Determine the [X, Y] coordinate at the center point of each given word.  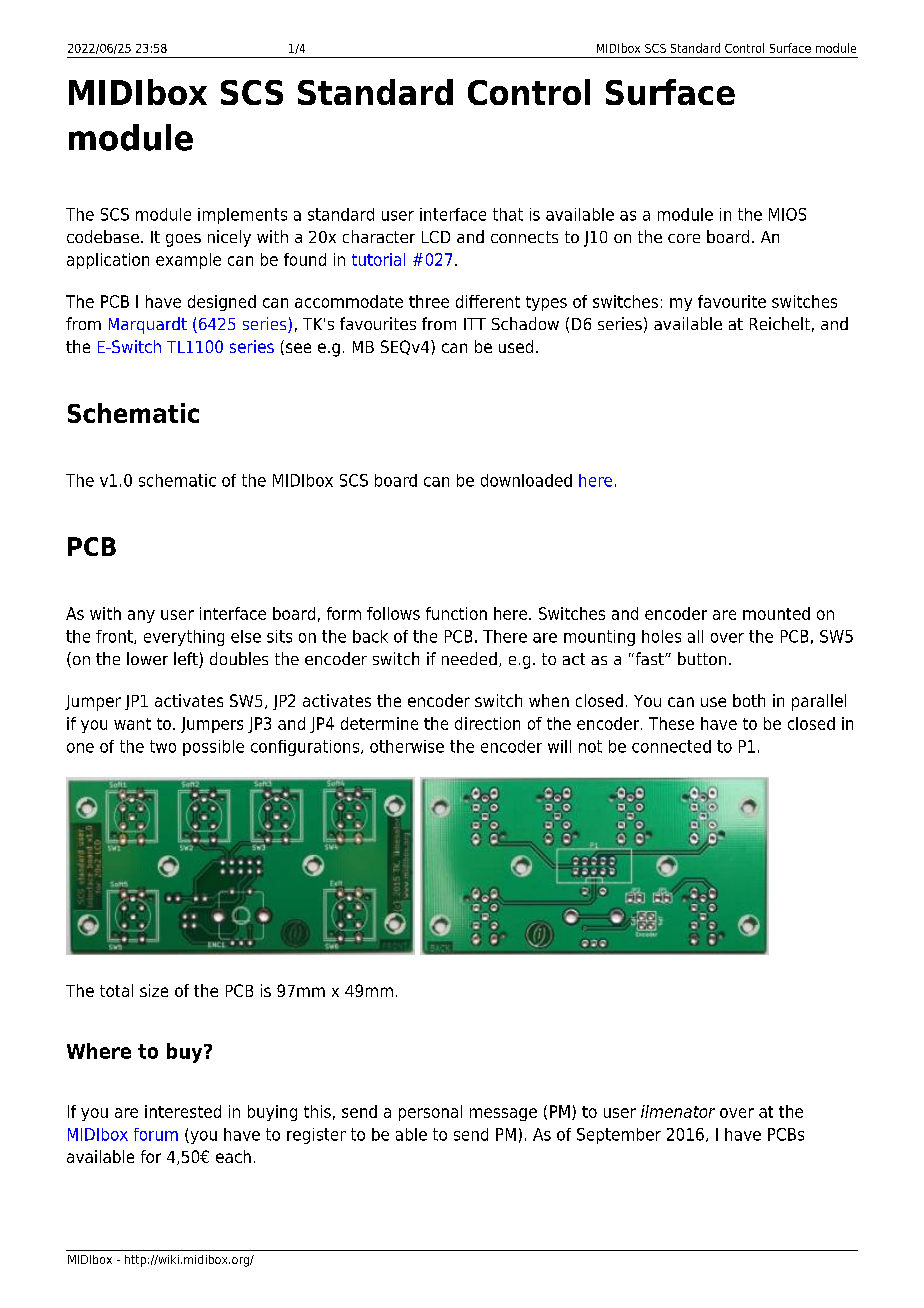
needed [469, 658]
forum [156, 1134]
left [187, 660]
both [749, 700]
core [684, 238]
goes [183, 240]
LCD [436, 237]
